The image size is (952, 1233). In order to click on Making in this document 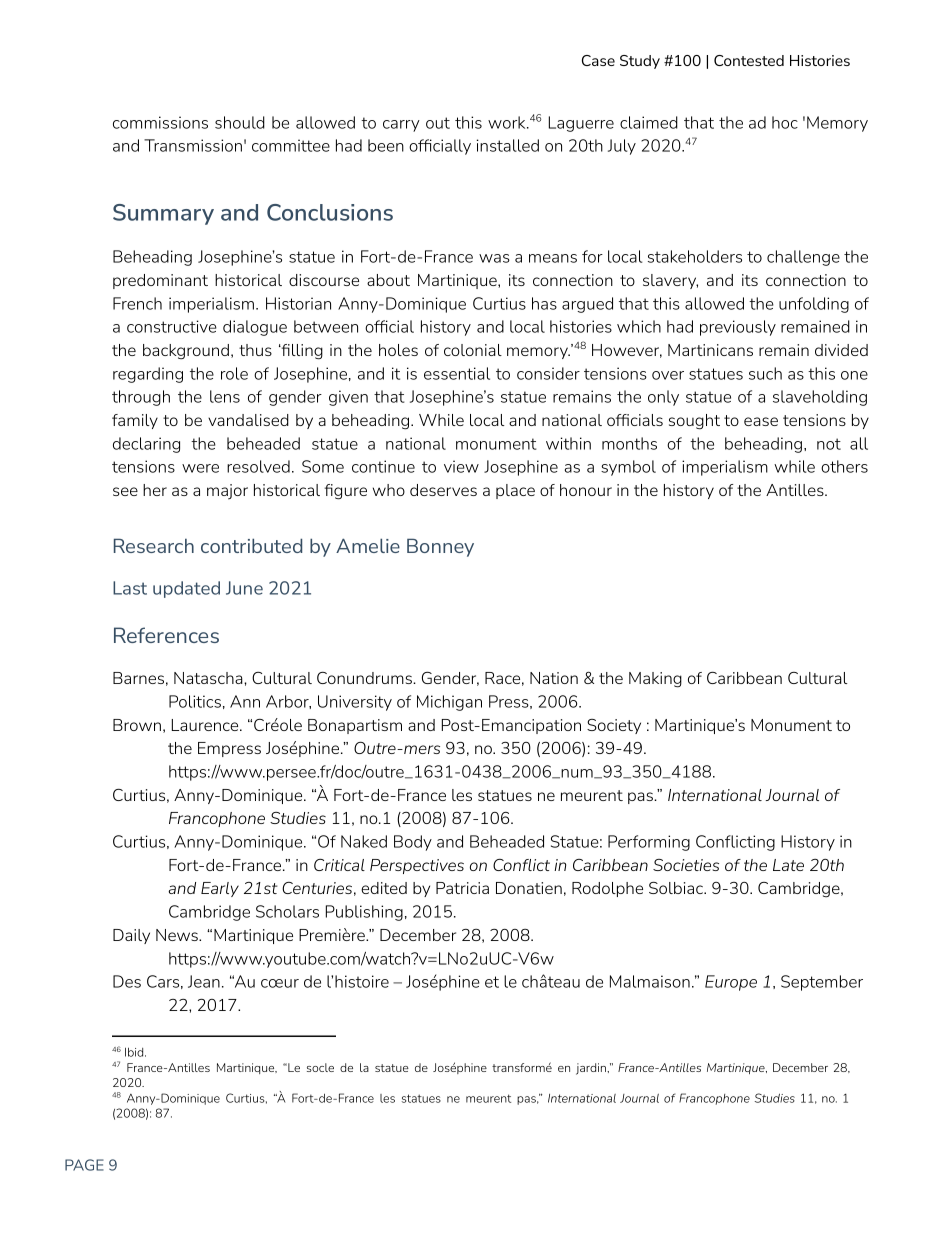, I will do `click(655, 680)`.
